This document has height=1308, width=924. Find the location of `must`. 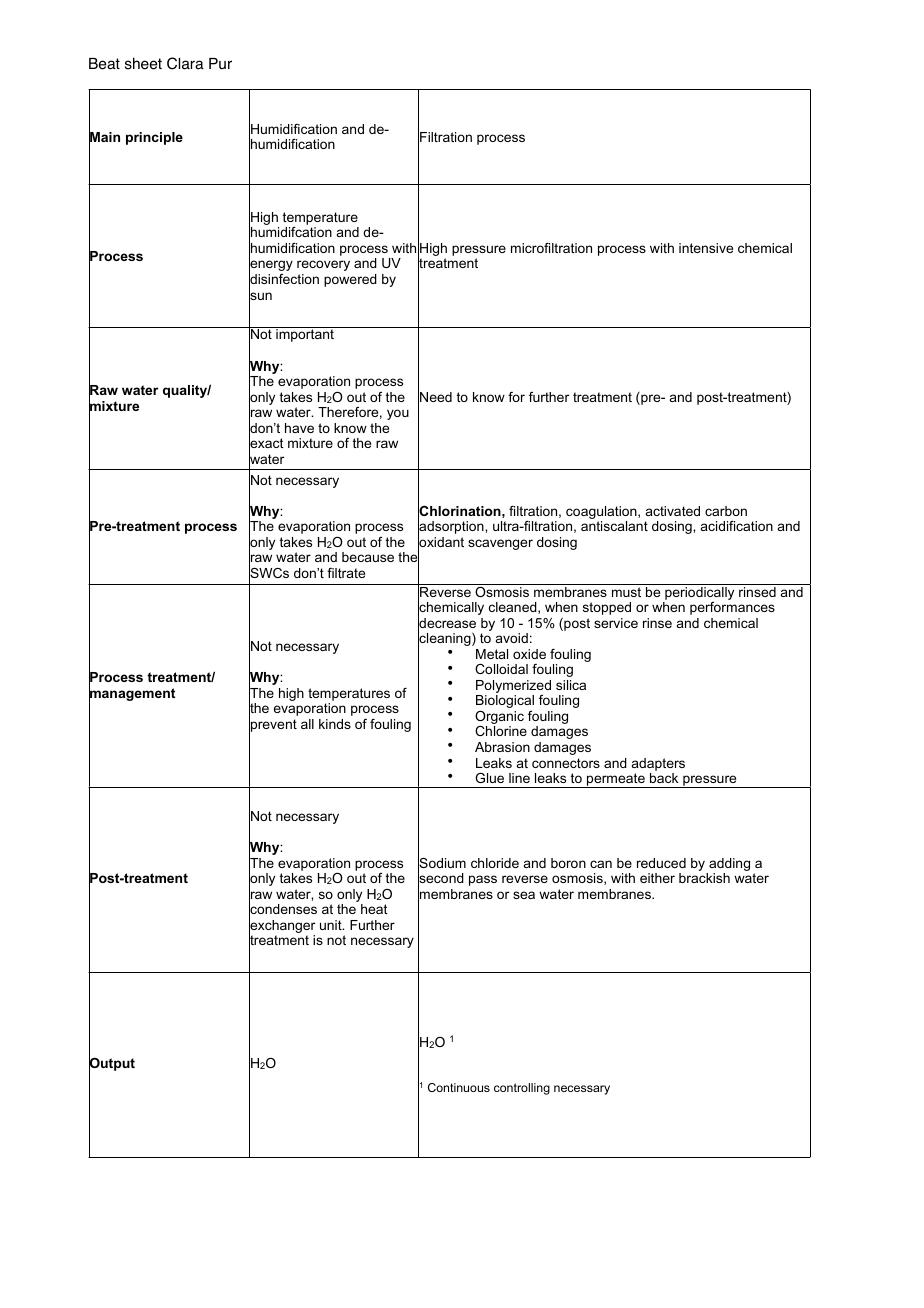

must is located at coordinates (626, 592).
